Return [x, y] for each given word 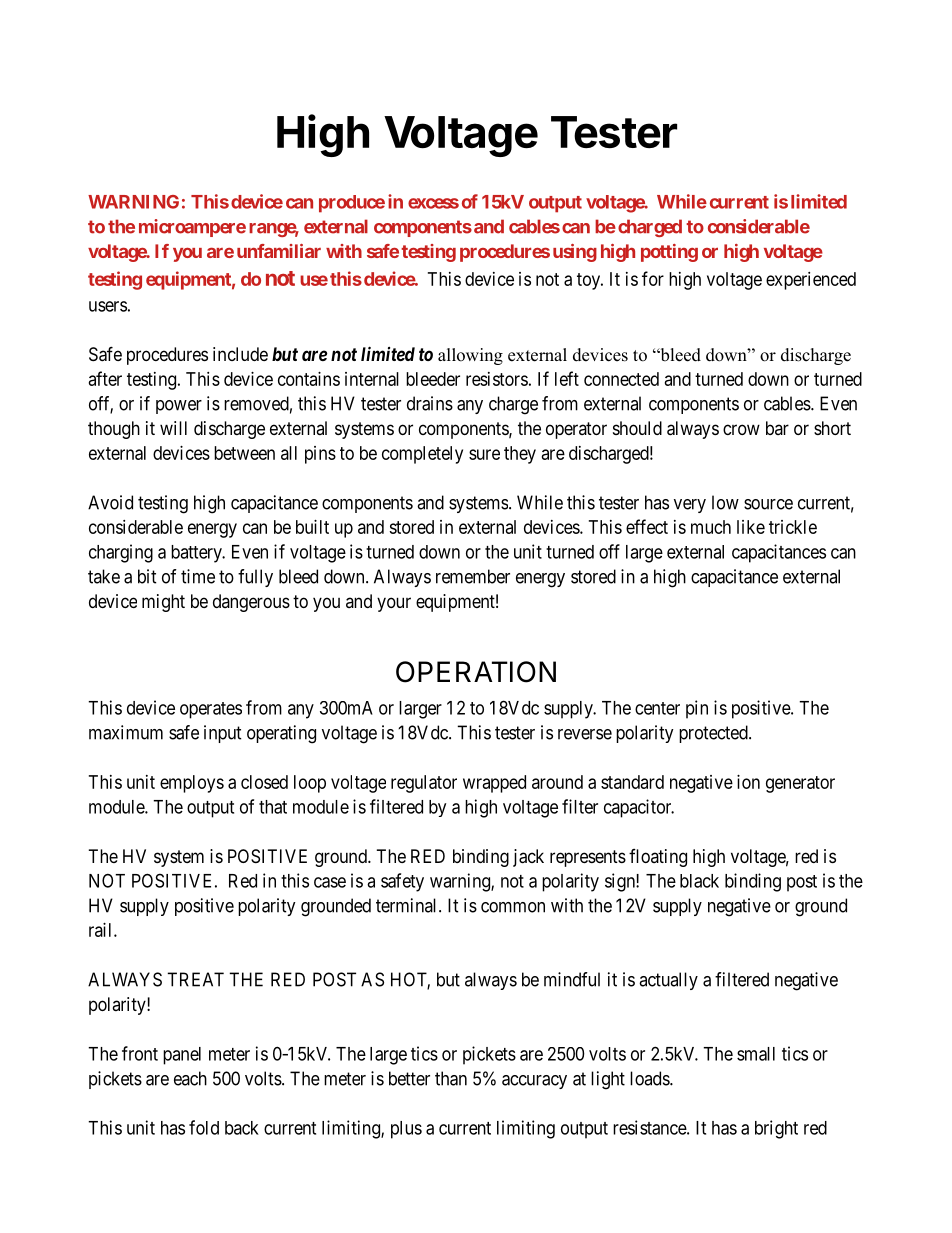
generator [800, 784]
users [108, 306]
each [190, 1078]
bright [776, 1129]
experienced [811, 281]
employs [192, 784]
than [451, 1078]
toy [590, 281]
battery [197, 554]
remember [473, 576]
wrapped [494, 784]
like [751, 527]
